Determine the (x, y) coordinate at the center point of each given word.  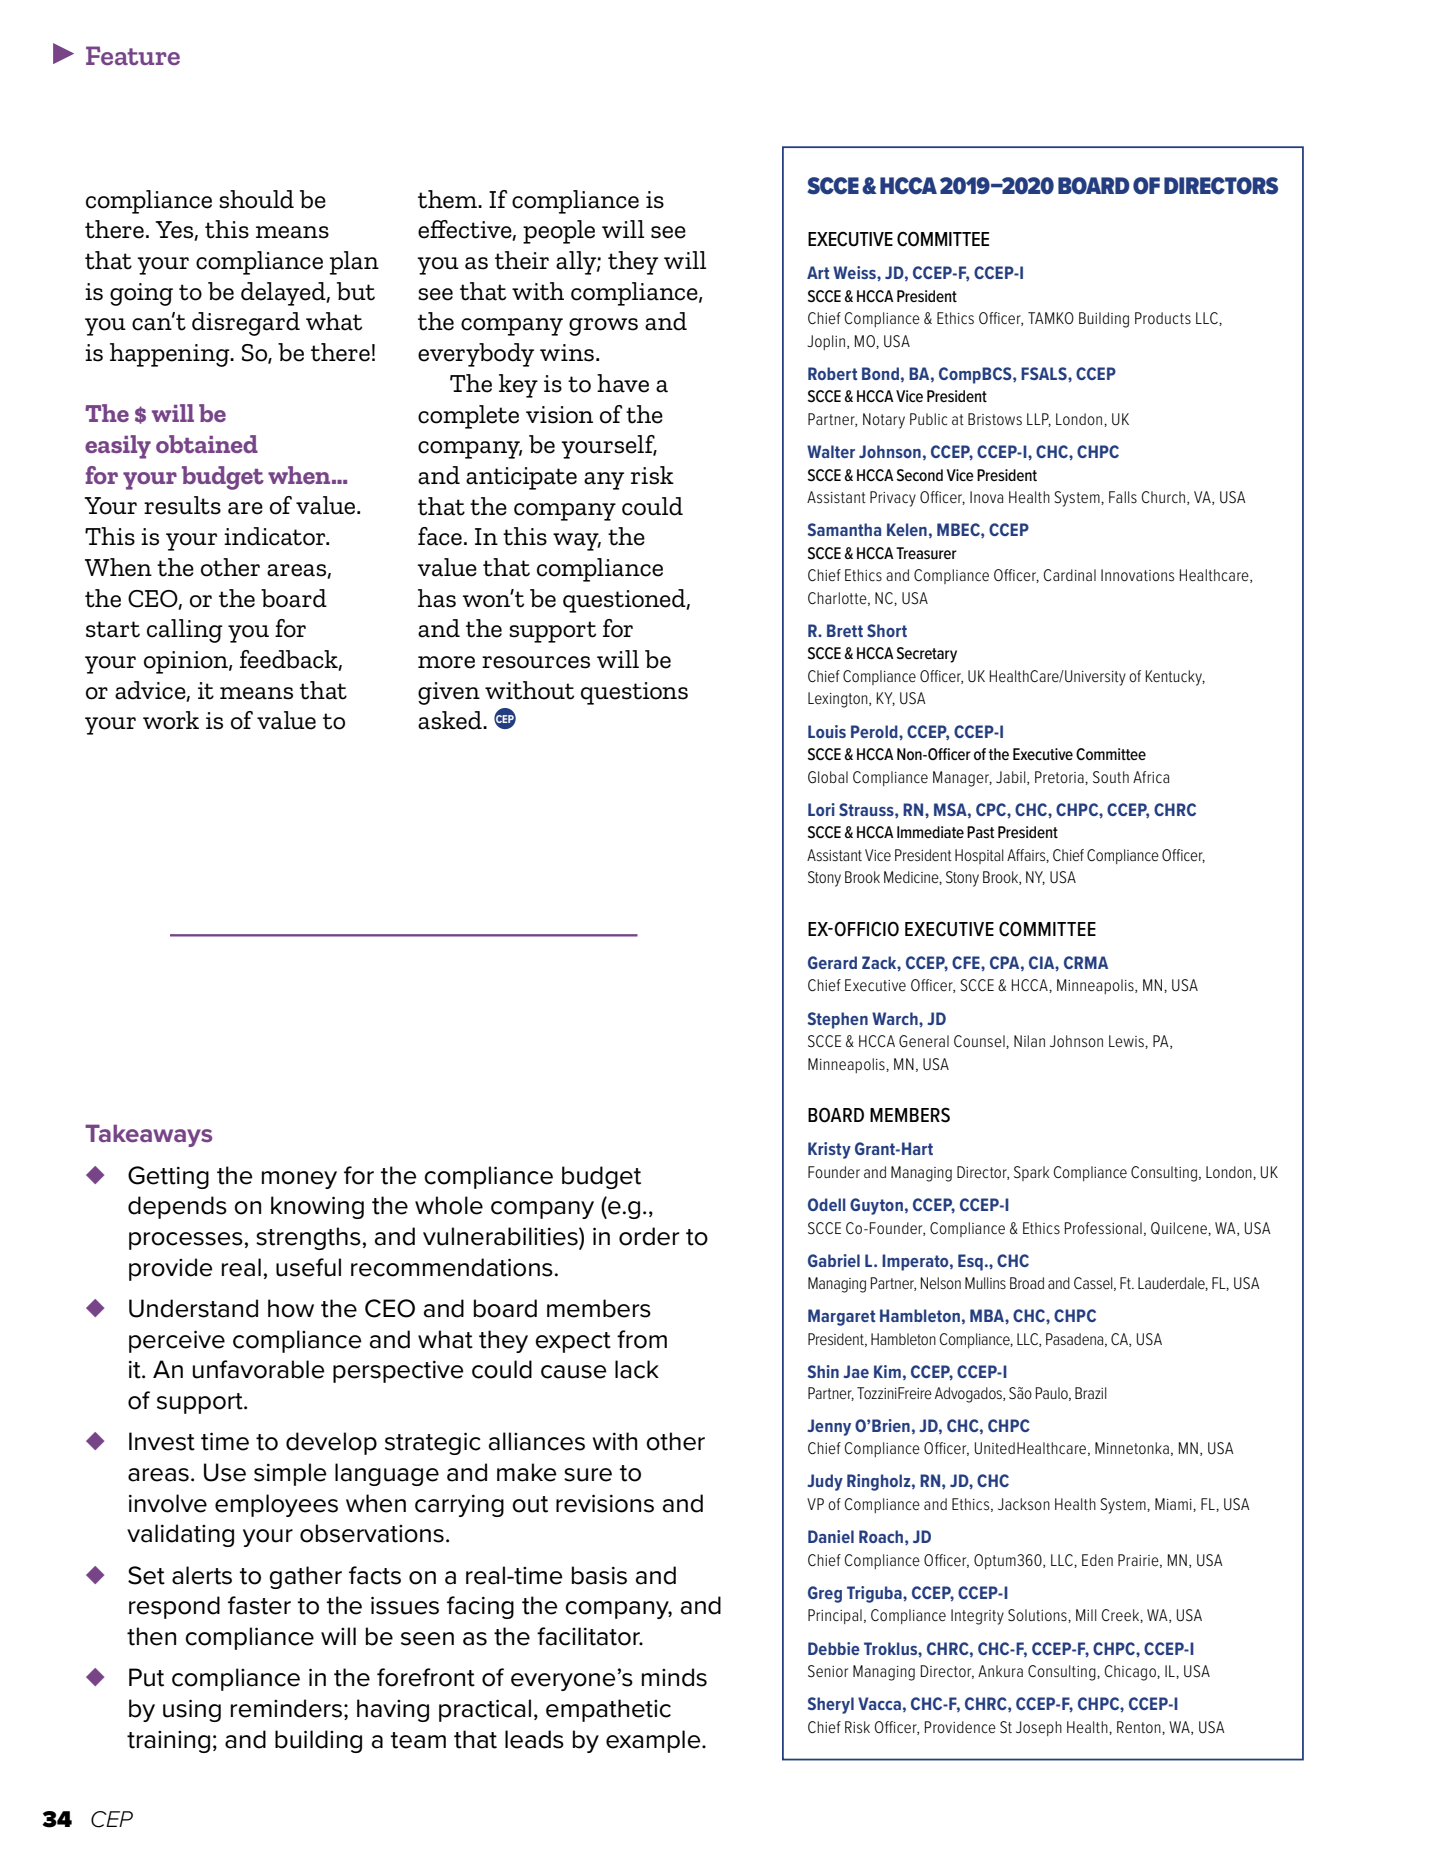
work (171, 720)
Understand (193, 1308)
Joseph (1039, 1728)
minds (674, 1677)
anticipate (521, 478)
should (256, 199)
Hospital (979, 856)
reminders (286, 1708)
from (642, 1339)
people (559, 232)
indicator (276, 536)
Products (1163, 318)
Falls (1123, 497)
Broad (1027, 1283)
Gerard (832, 962)
